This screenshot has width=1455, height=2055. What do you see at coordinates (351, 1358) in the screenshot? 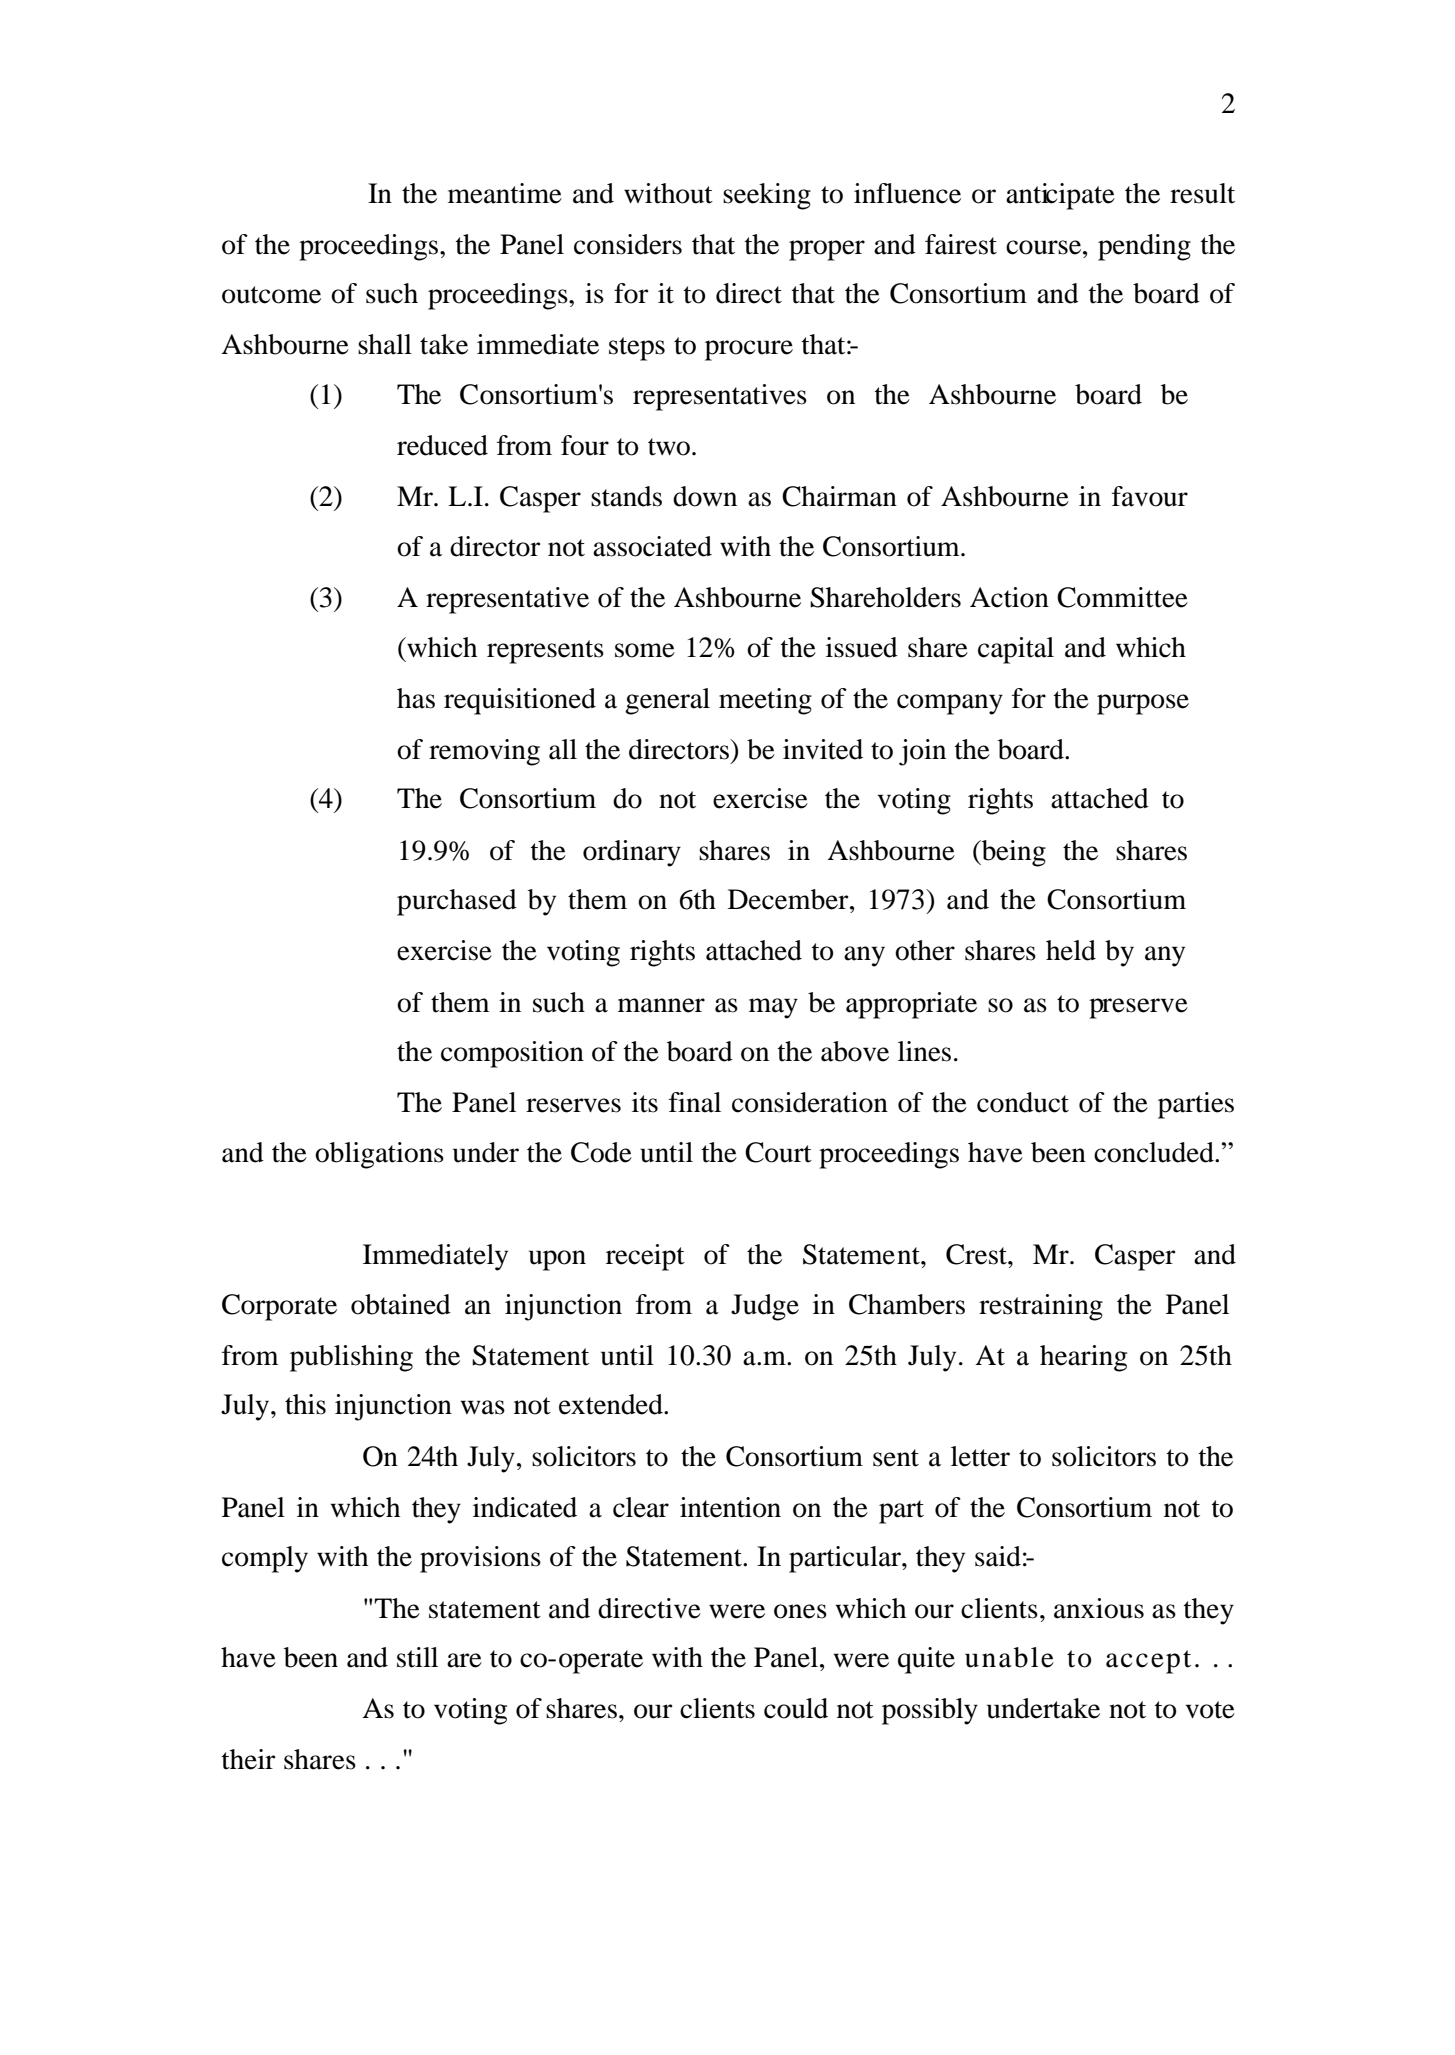
I see `publishing` at bounding box center [351, 1358].
